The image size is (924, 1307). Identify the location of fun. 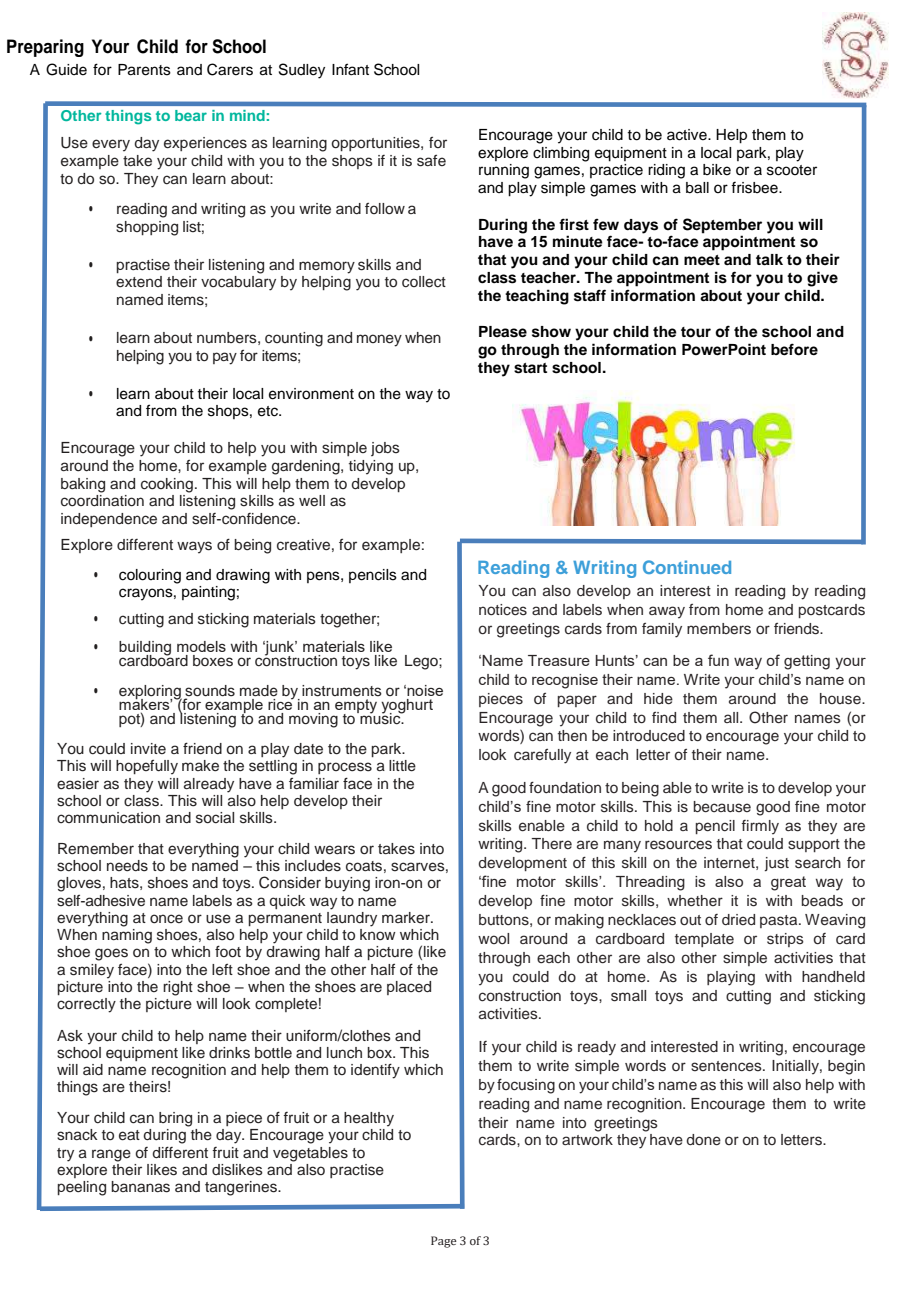
(718, 660).
